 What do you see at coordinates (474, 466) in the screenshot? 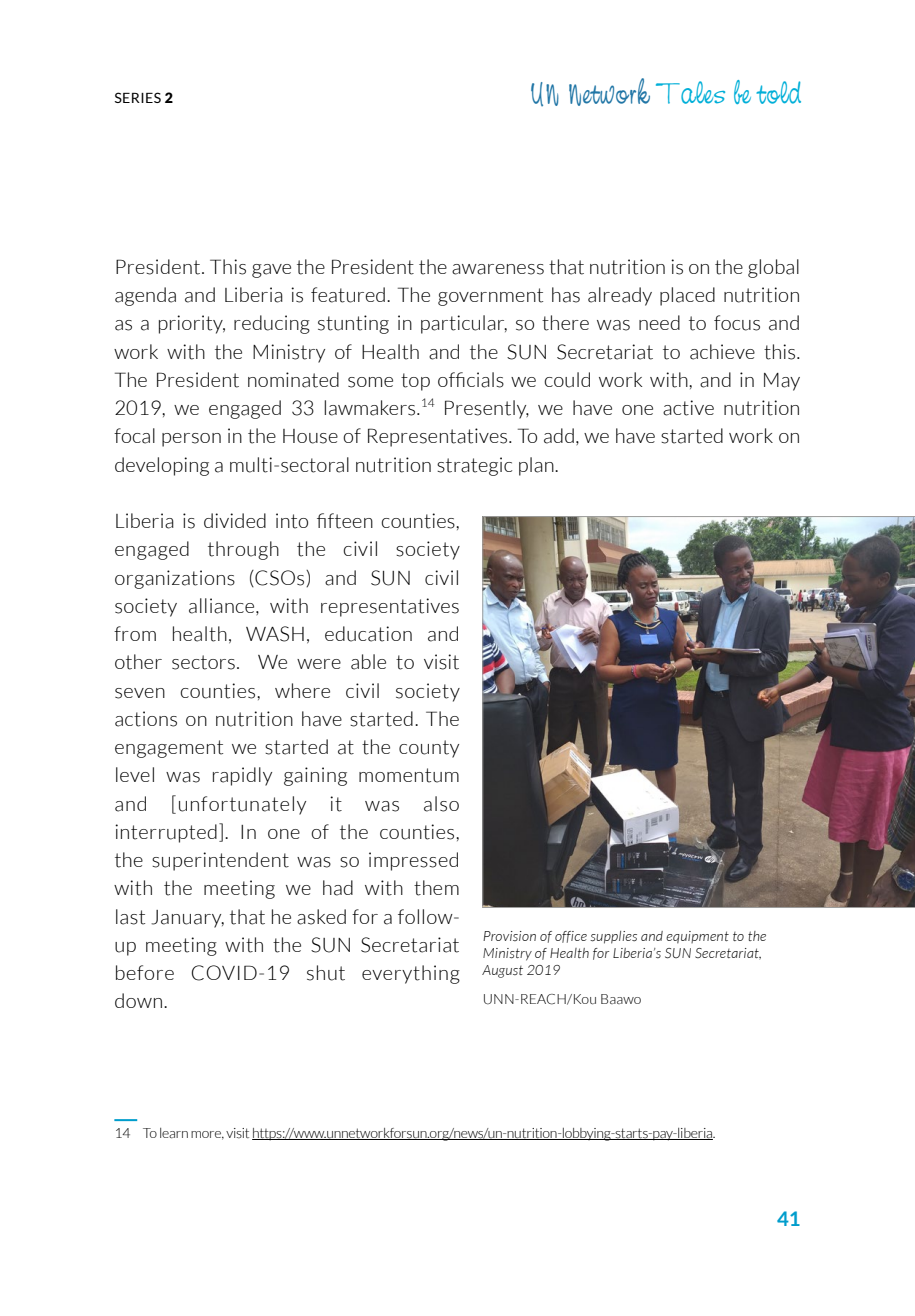
I see `strategic` at bounding box center [474, 466].
